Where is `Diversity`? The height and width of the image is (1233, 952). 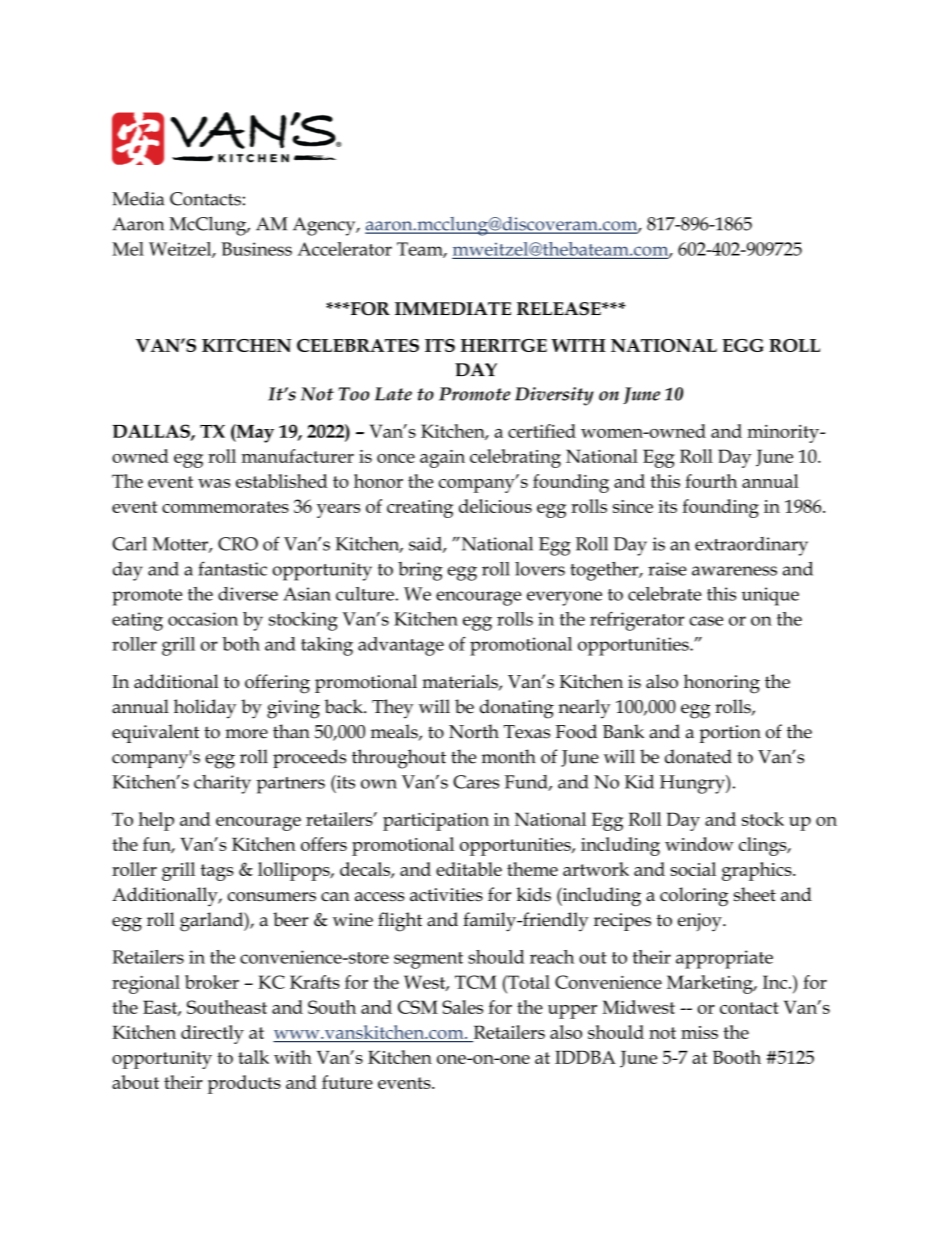
Diversity is located at coordinates (554, 396).
